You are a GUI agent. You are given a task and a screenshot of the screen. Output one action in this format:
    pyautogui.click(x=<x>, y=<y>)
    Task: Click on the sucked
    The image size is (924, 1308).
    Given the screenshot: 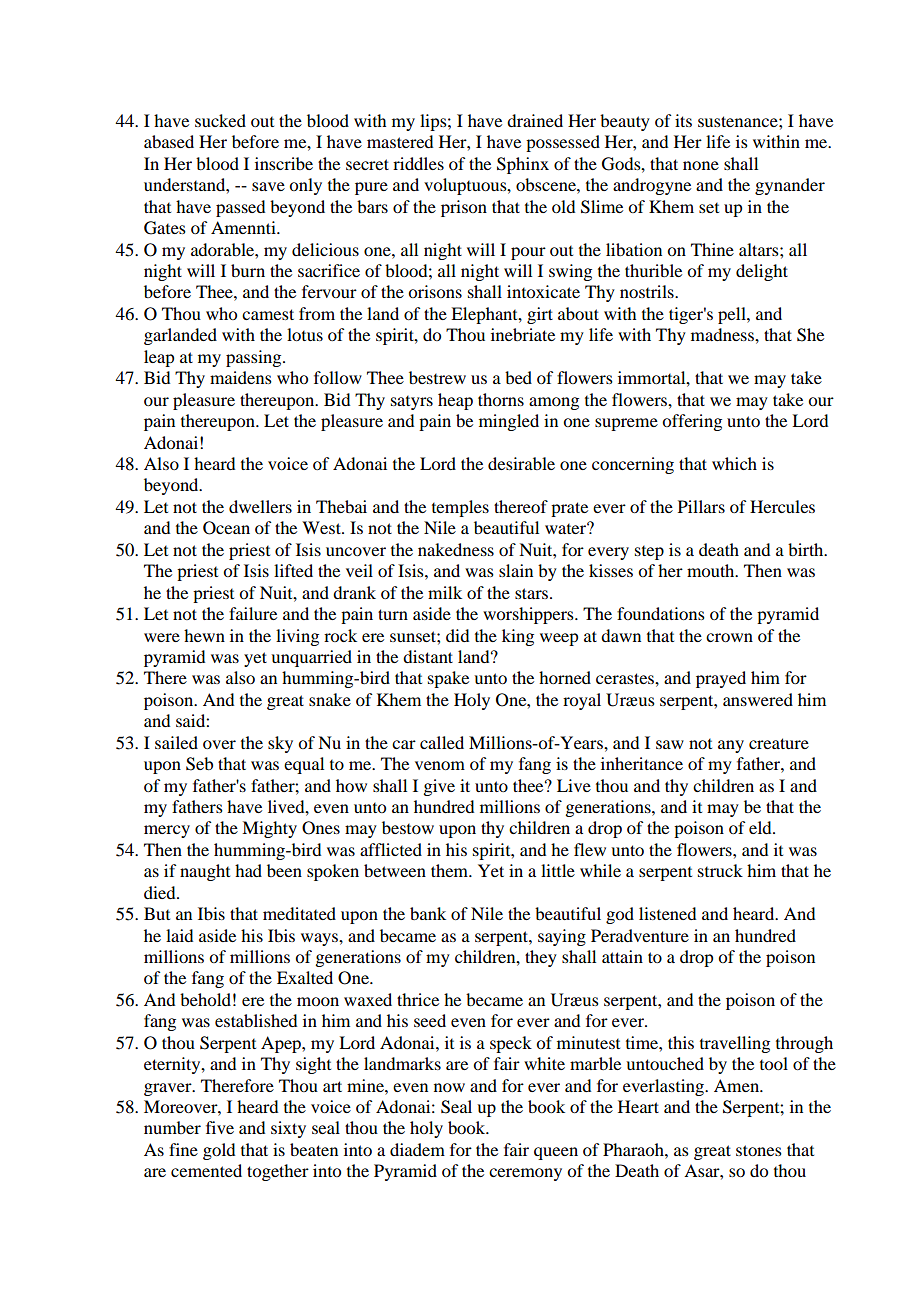 What is the action you would take?
    pyautogui.click(x=220, y=120)
